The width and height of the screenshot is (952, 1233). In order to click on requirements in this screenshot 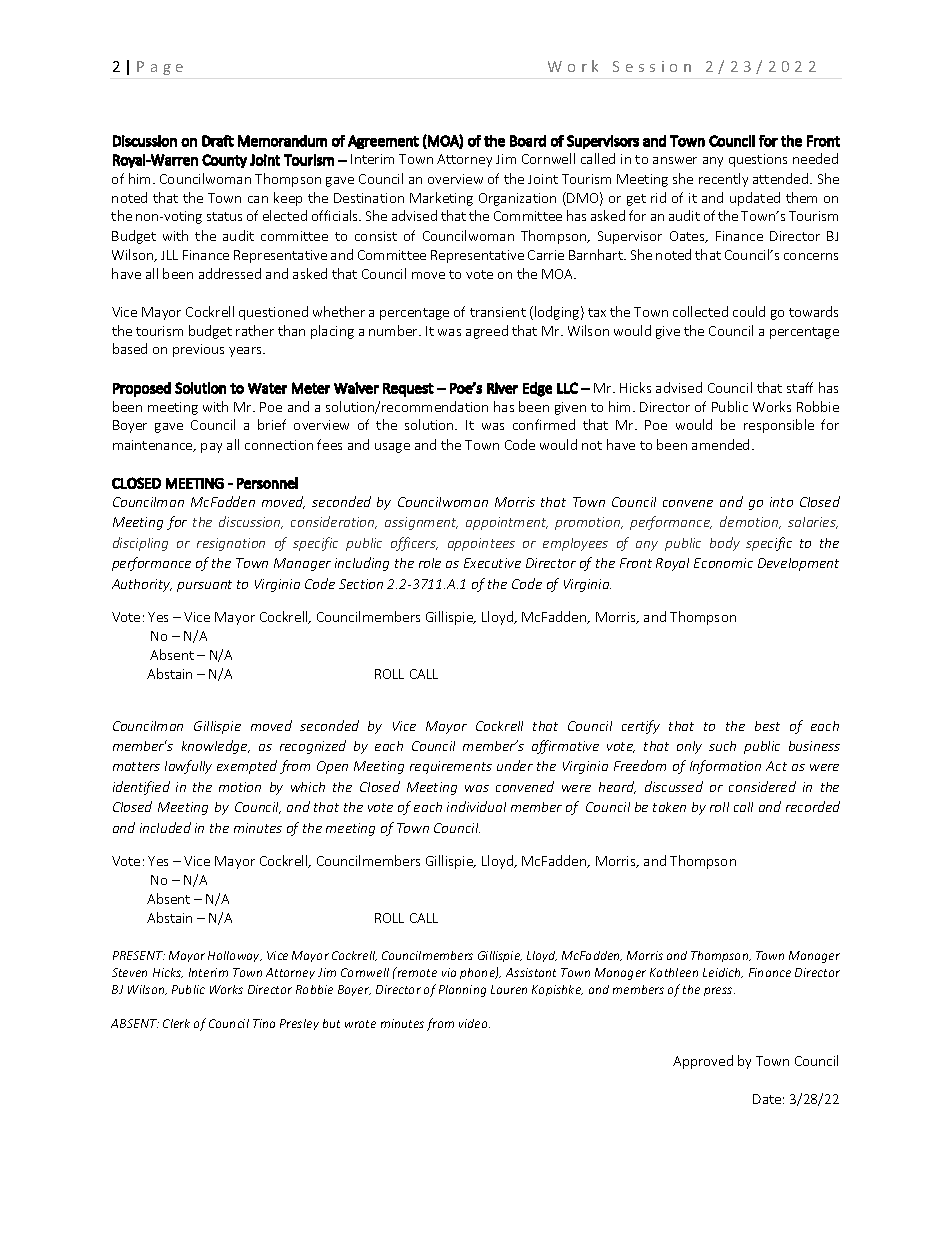, I will do `click(451, 767)`.
